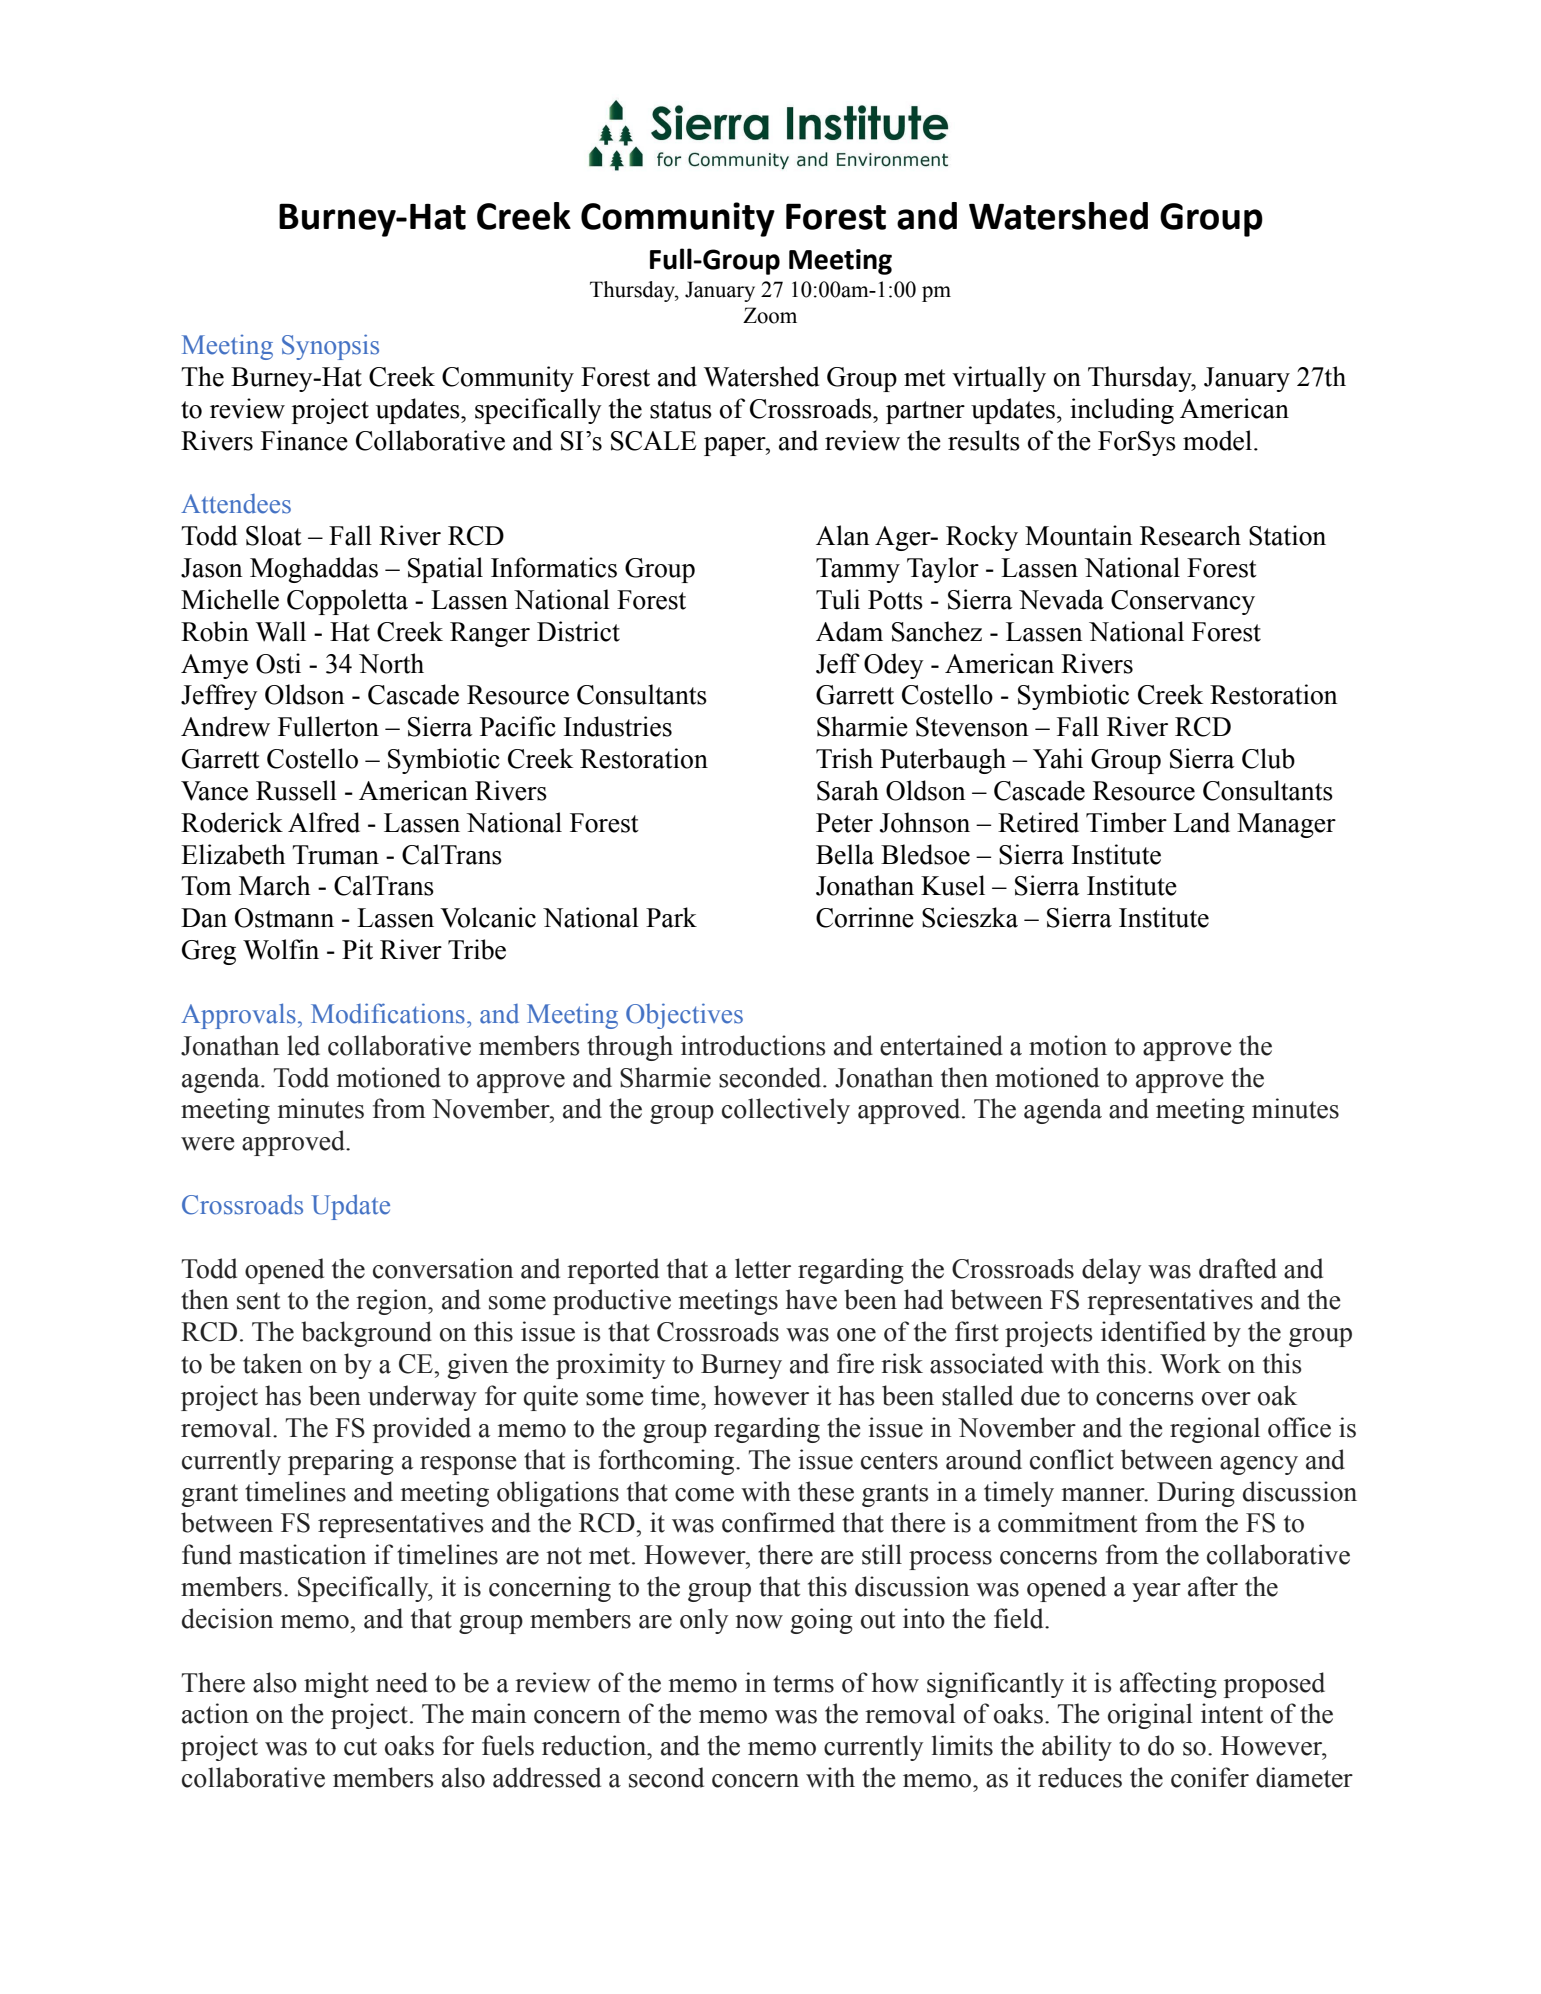 Image resolution: width=1541 pixels, height=1994 pixels. Describe the element at coordinates (330, 347) in the page. I see `Synopsis` at that location.
